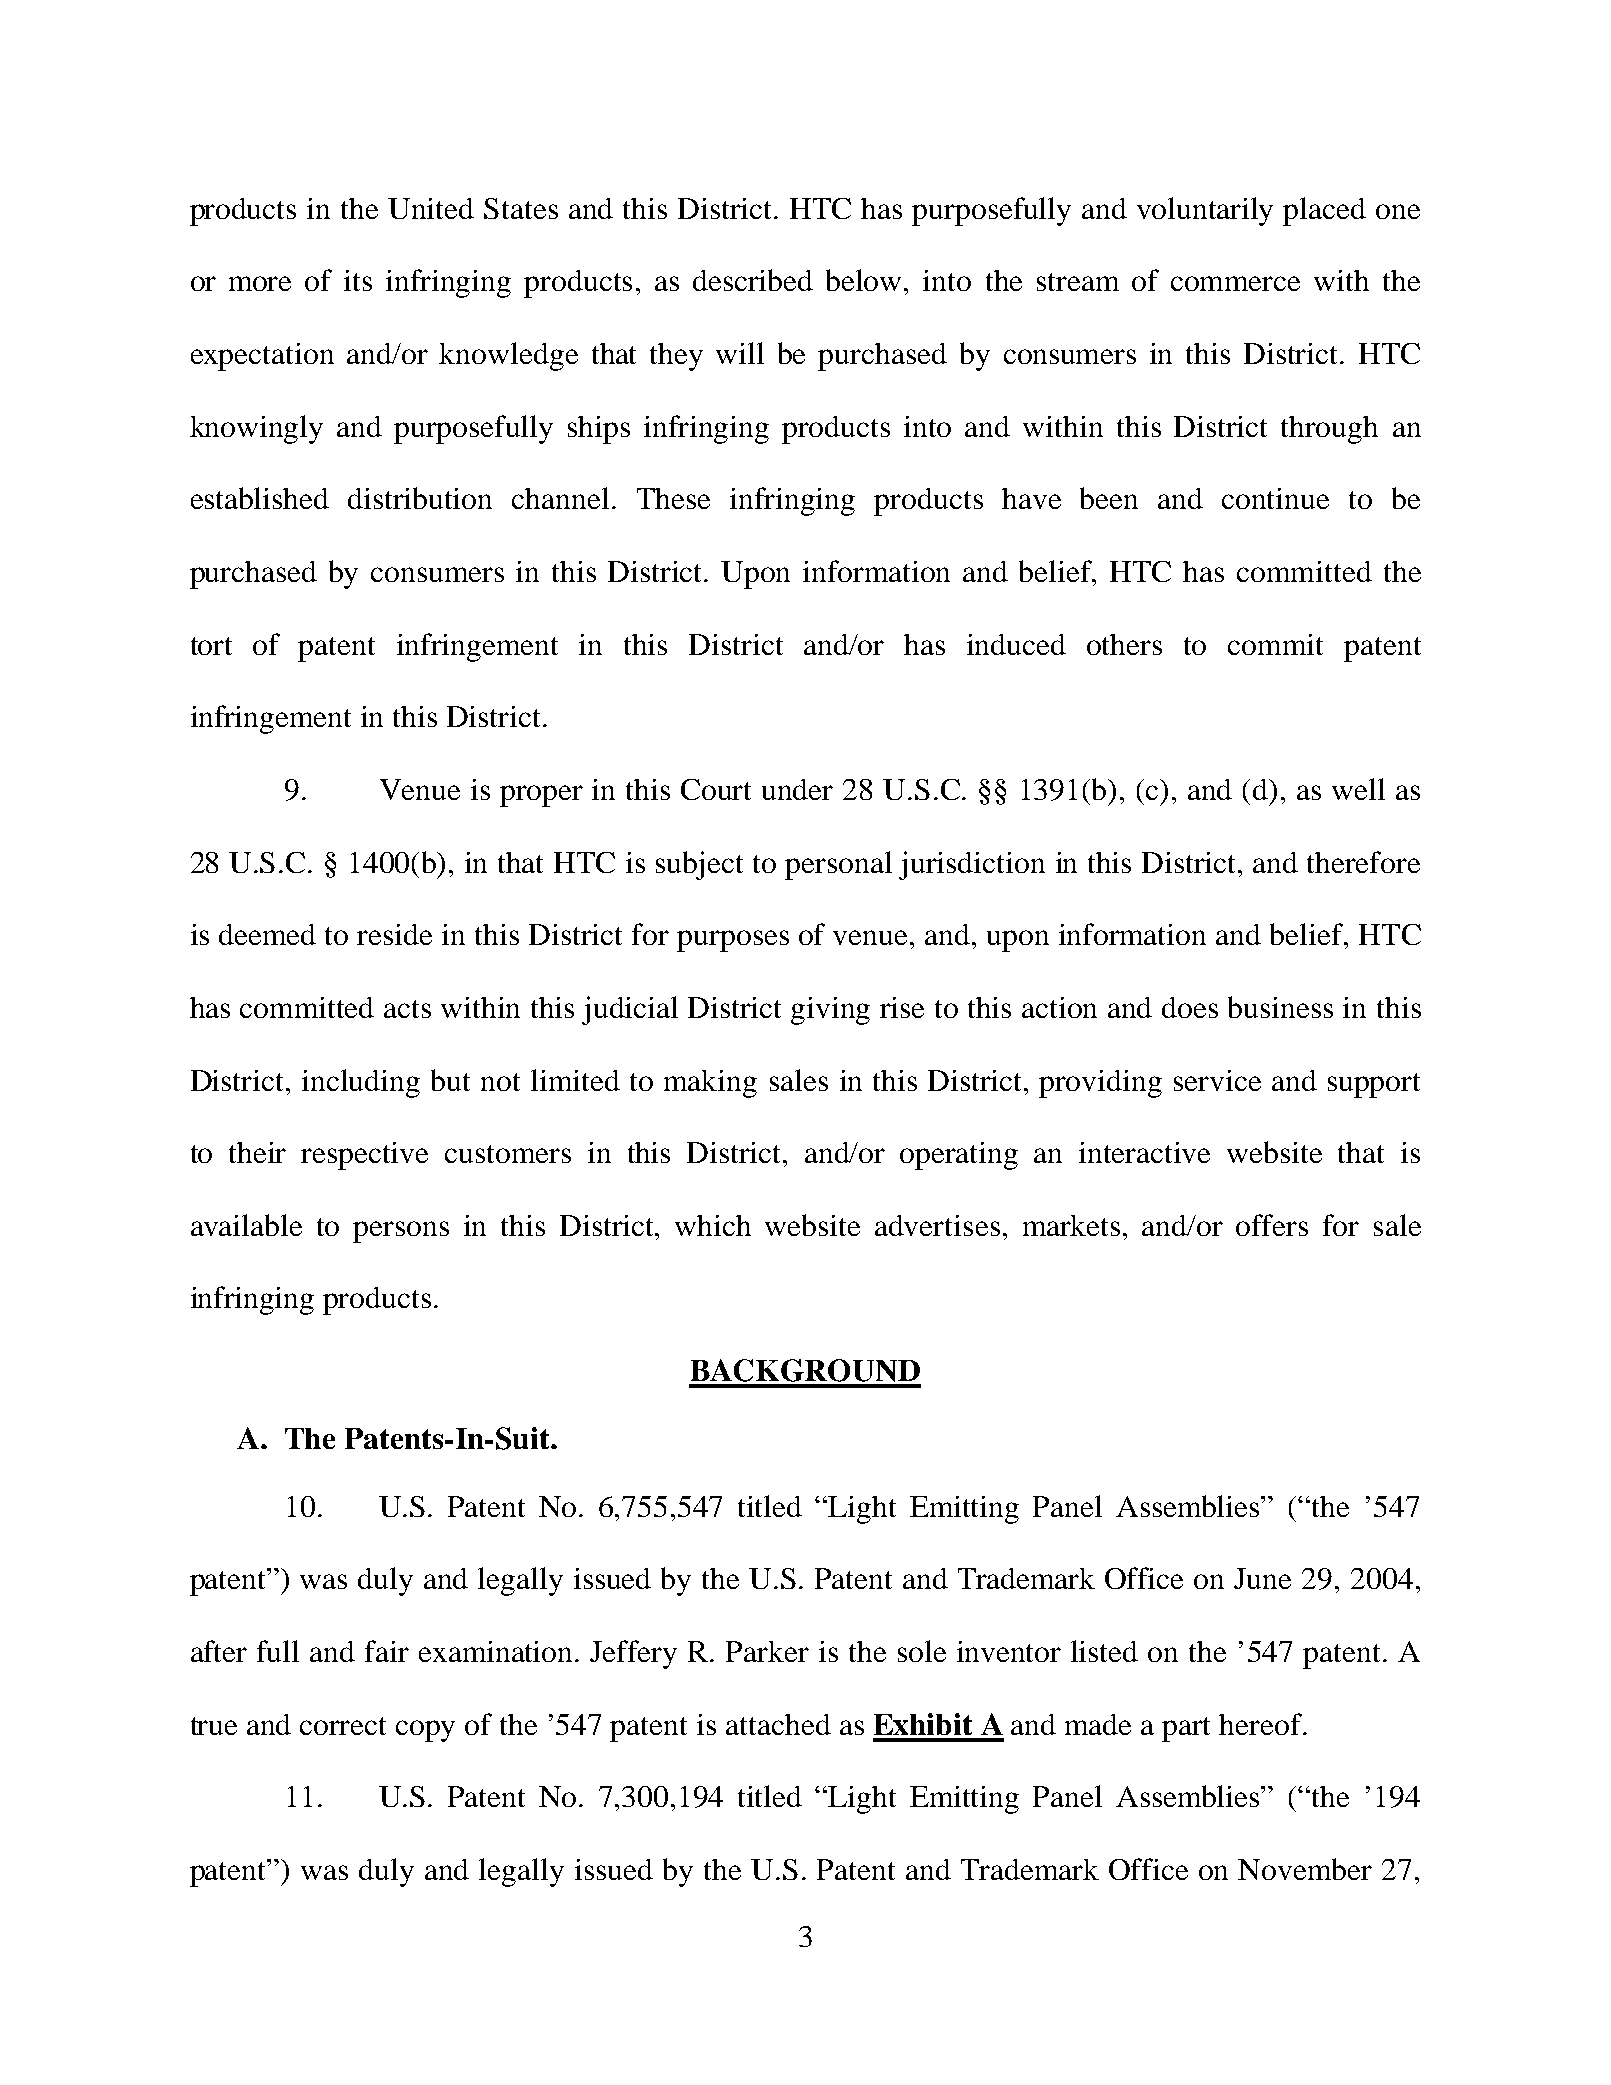  I want to click on described, so click(753, 280).
